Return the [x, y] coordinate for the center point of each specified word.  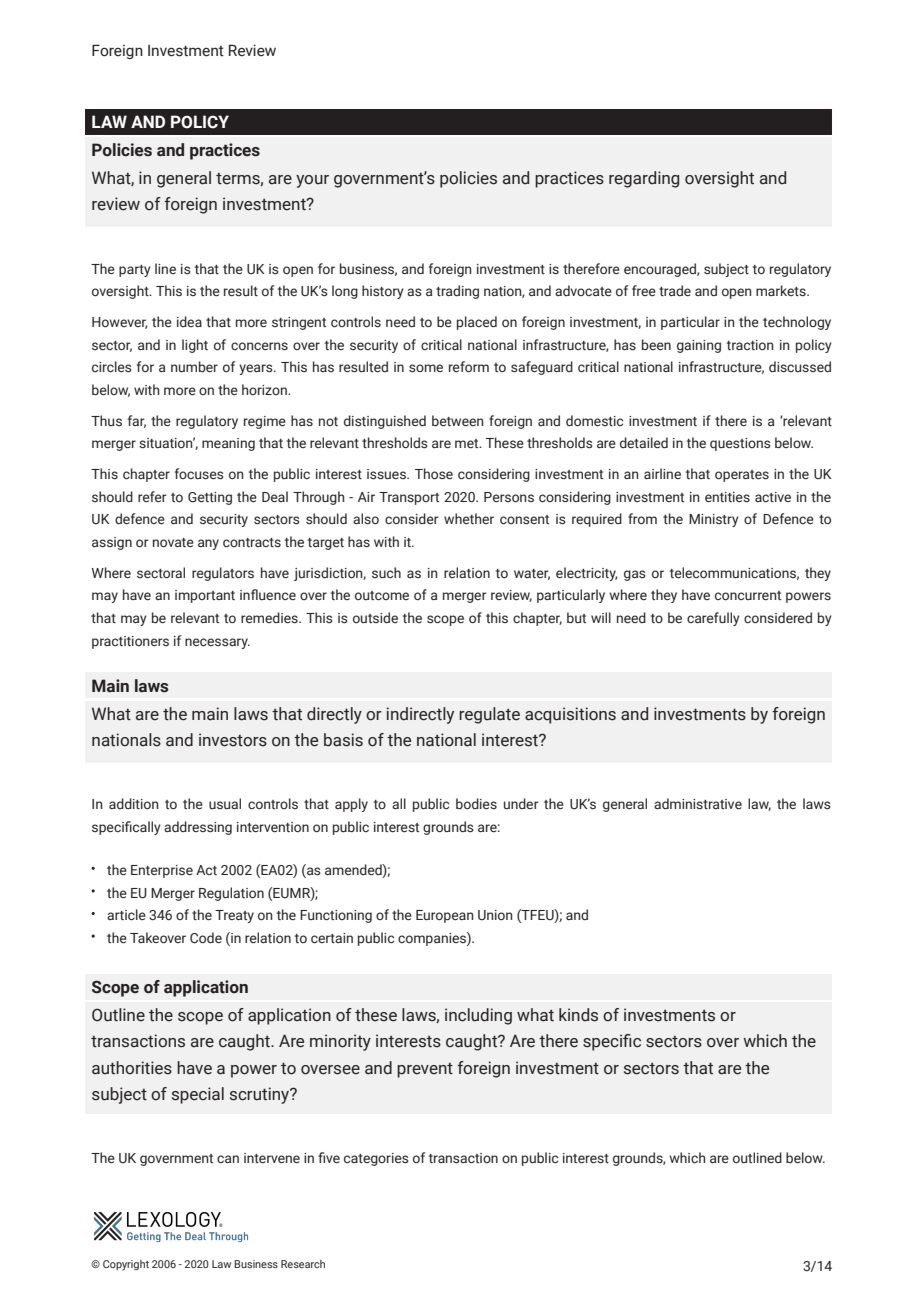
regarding [644, 179]
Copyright [126, 1265]
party [135, 271]
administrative [698, 804]
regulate [489, 715]
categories [376, 1159]
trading [457, 292]
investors [233, 740]
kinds [578, 1015]
